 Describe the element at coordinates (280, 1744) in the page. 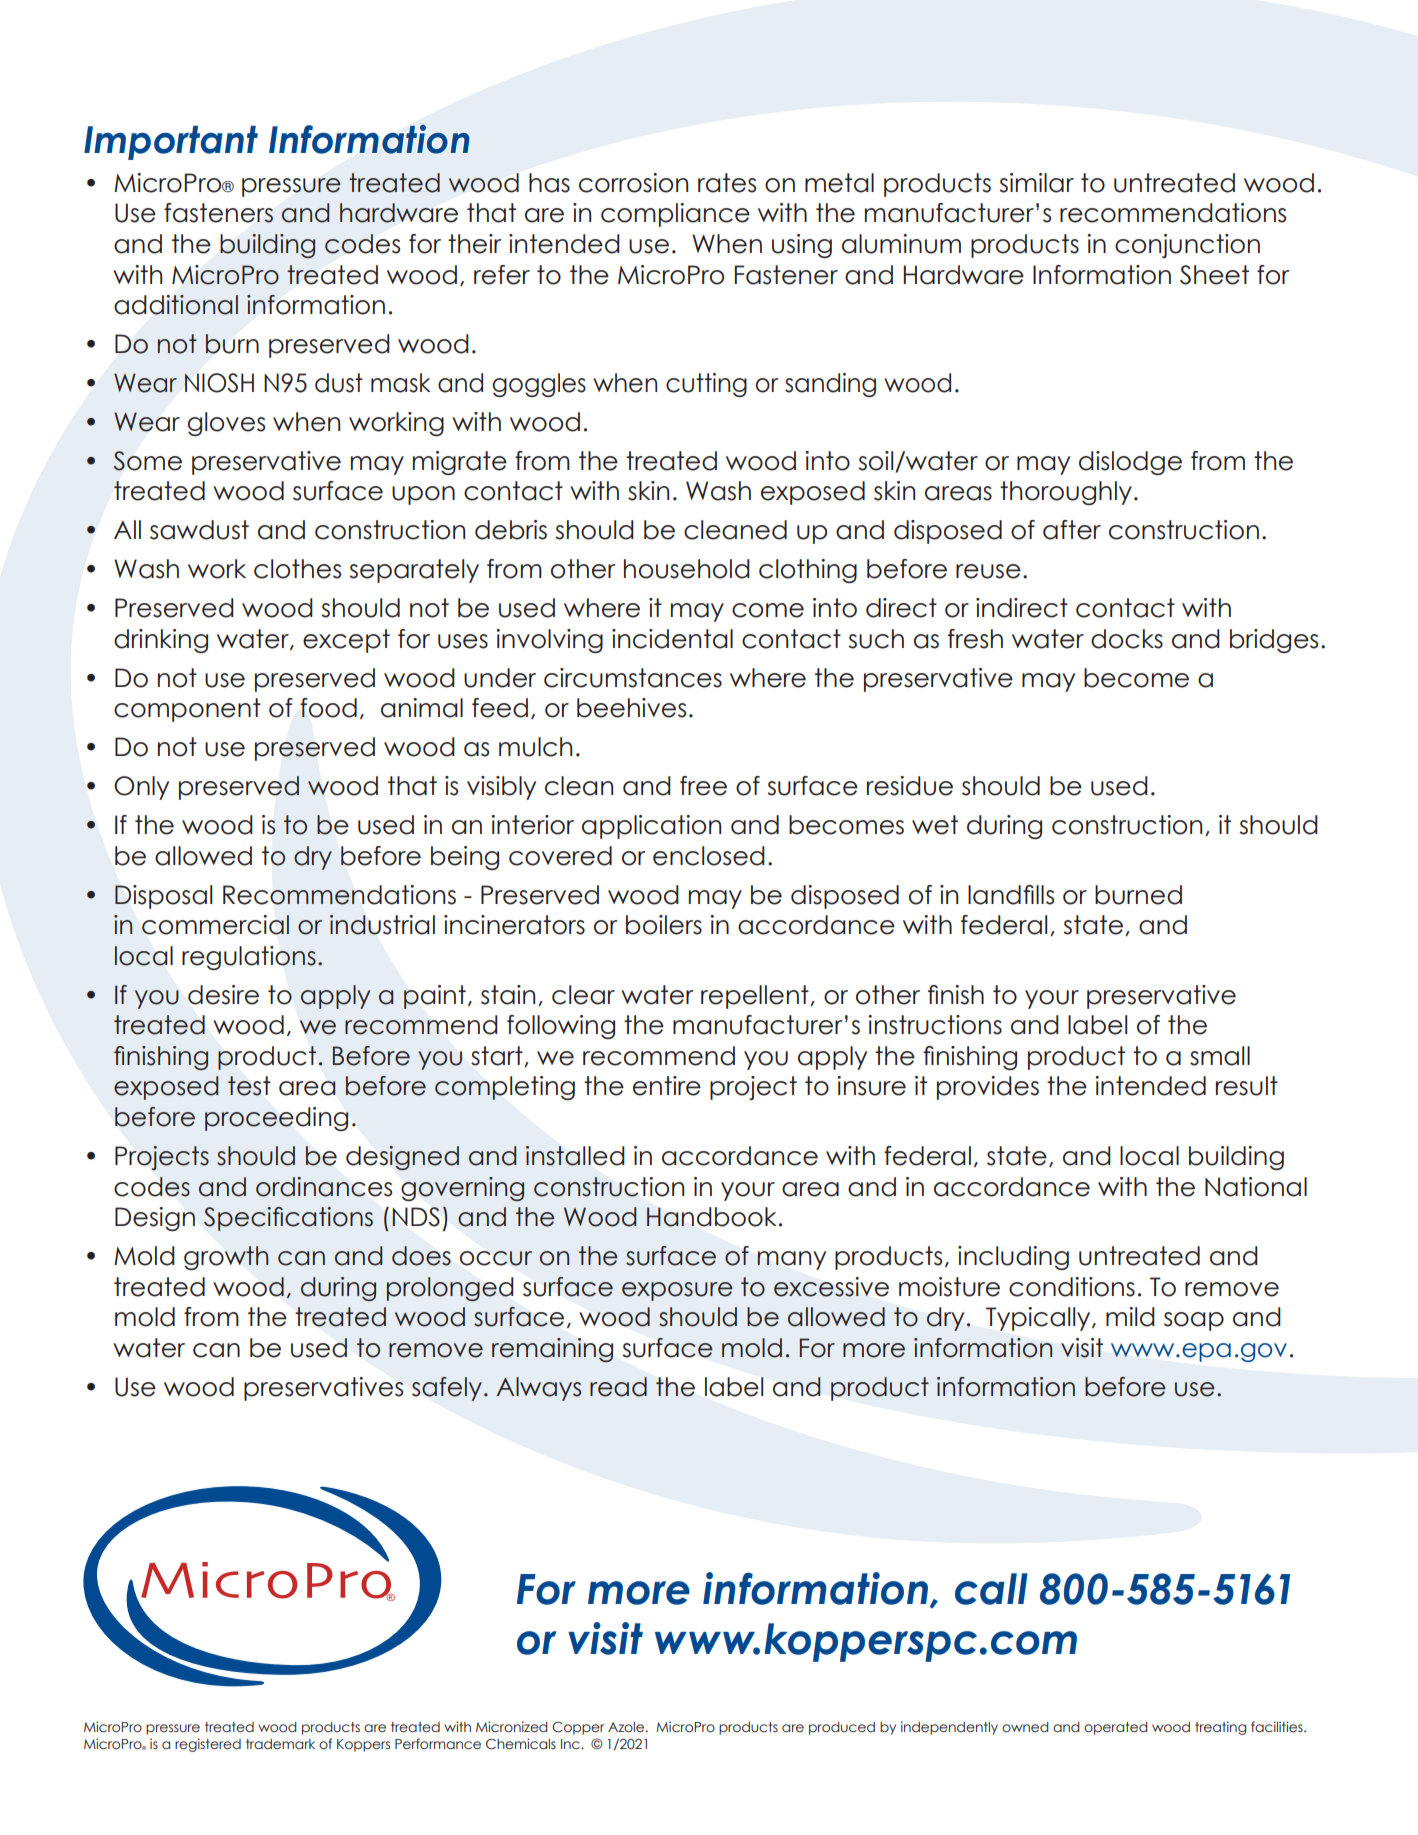

I see `trademark` at that location.
